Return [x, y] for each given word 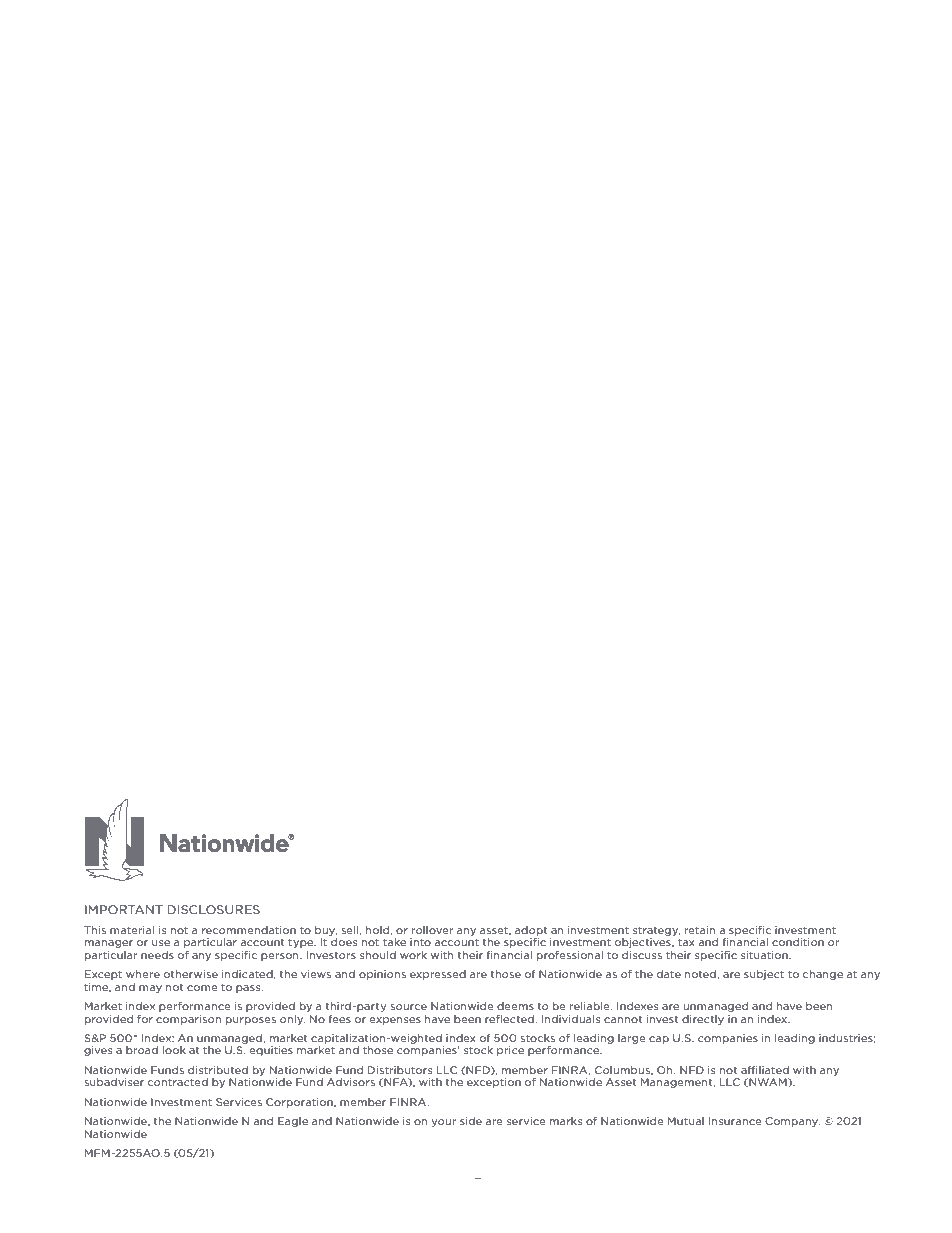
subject [764, 975]
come [202, 988]
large [632, 1039]
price [510, 1051]
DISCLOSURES [213, 909]
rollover [432, 930]
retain [700, 930]
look [174, 1050]
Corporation [300, 1103]
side [471, 1121]
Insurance [735, 1121]
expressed [438, 975]
